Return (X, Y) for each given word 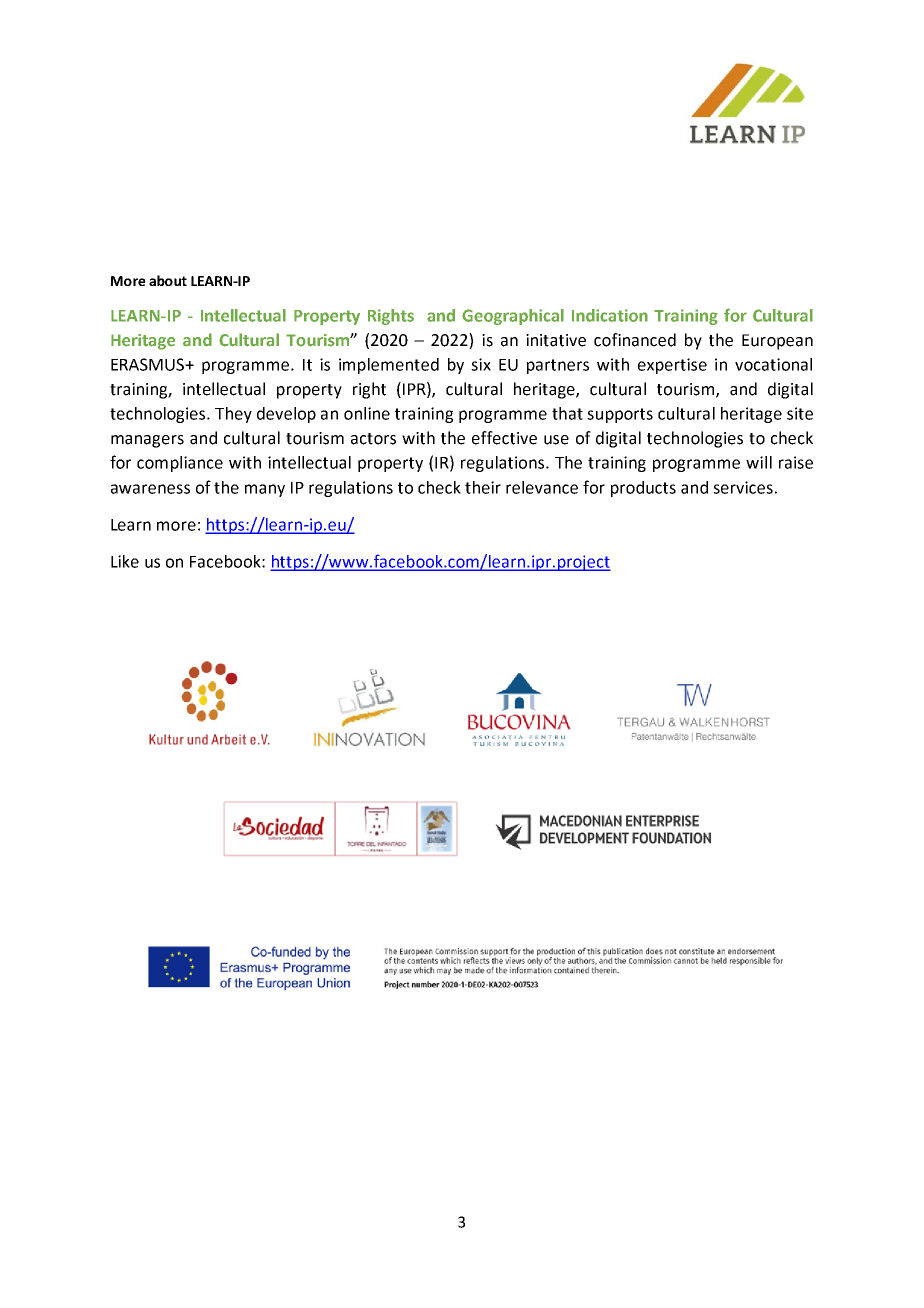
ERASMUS (149, 364)
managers (147, 441)
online (367, 413)
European (777, 342)
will (759, 462)
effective (504, 438)
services (743, 487)
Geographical (513, 317)
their (483, 487)
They (233, 415)
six (481, 364)
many (265, 490)
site (800, 413)
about (168, 280)
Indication (610, 315)
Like (125, 561)
